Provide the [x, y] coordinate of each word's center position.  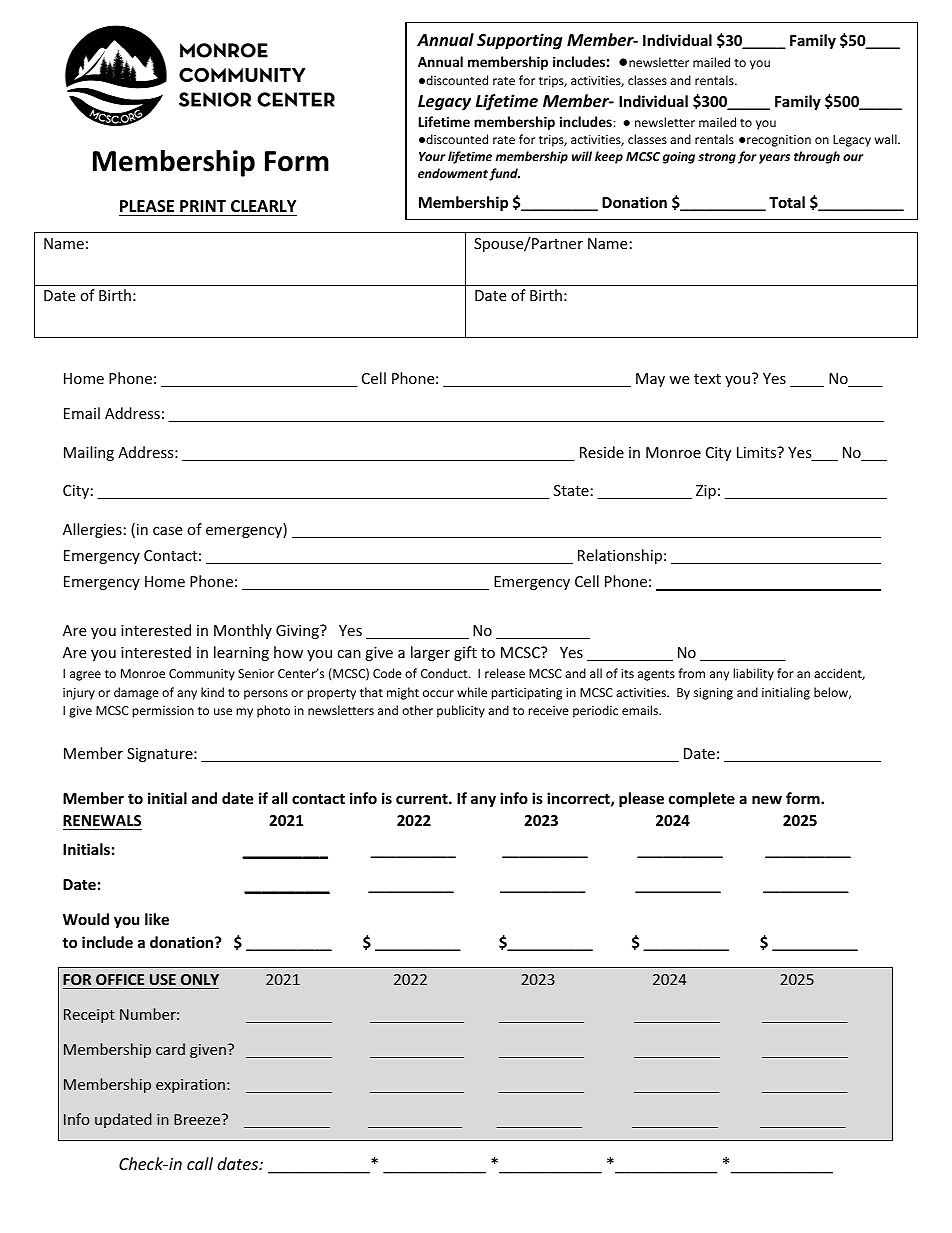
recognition [779, 141]
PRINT [203, 206]
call [200, 1163]
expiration [190, 1086]
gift [465, 653]
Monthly [243, 631]
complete [702, 799]
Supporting [519, 41]
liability [753, 674]
